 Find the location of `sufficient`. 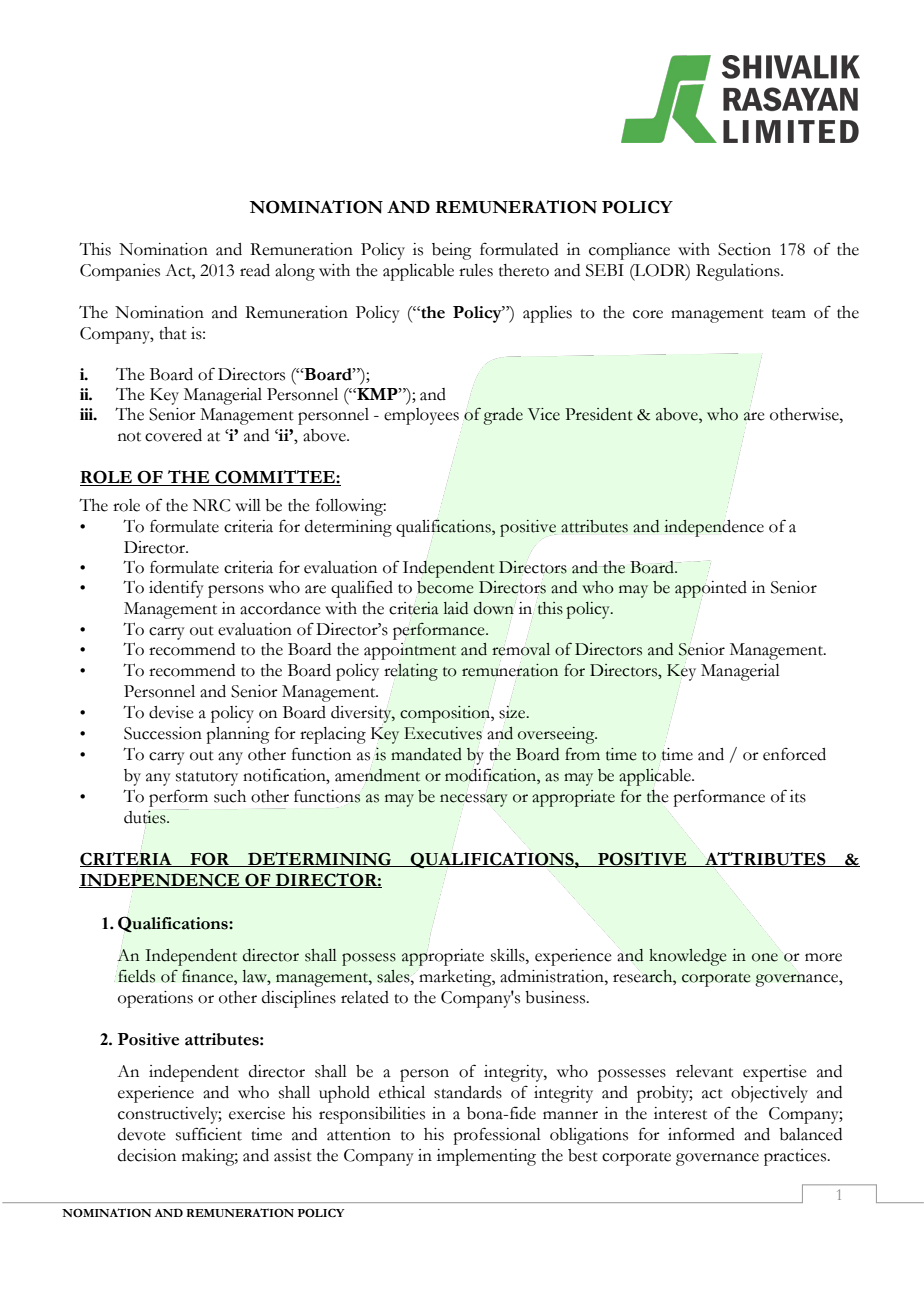

sufficient is located at coordinates (209, 1134).
